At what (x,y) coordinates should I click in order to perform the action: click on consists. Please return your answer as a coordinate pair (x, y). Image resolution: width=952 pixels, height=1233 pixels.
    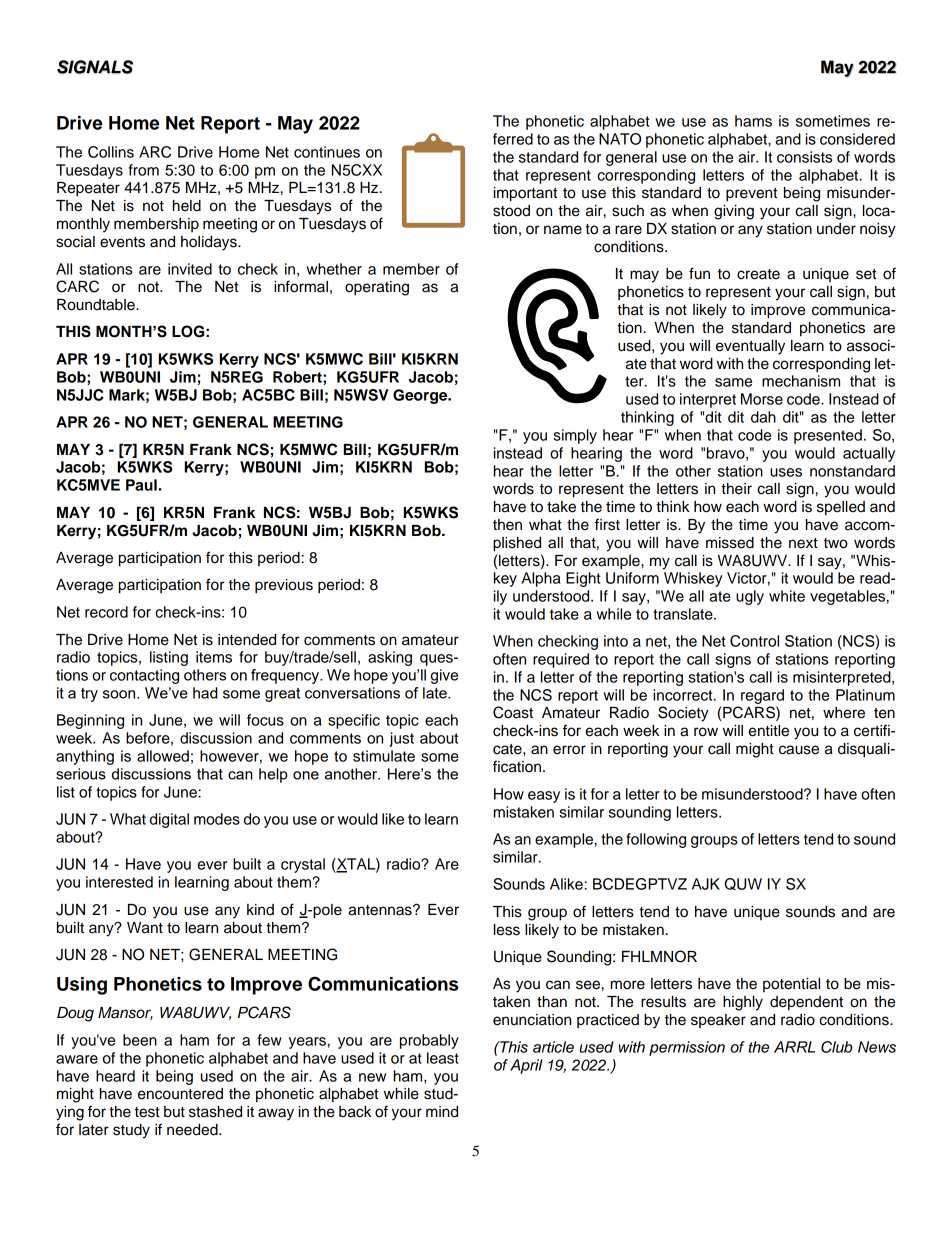
    Looking at the image, I should click on (804, 157).
